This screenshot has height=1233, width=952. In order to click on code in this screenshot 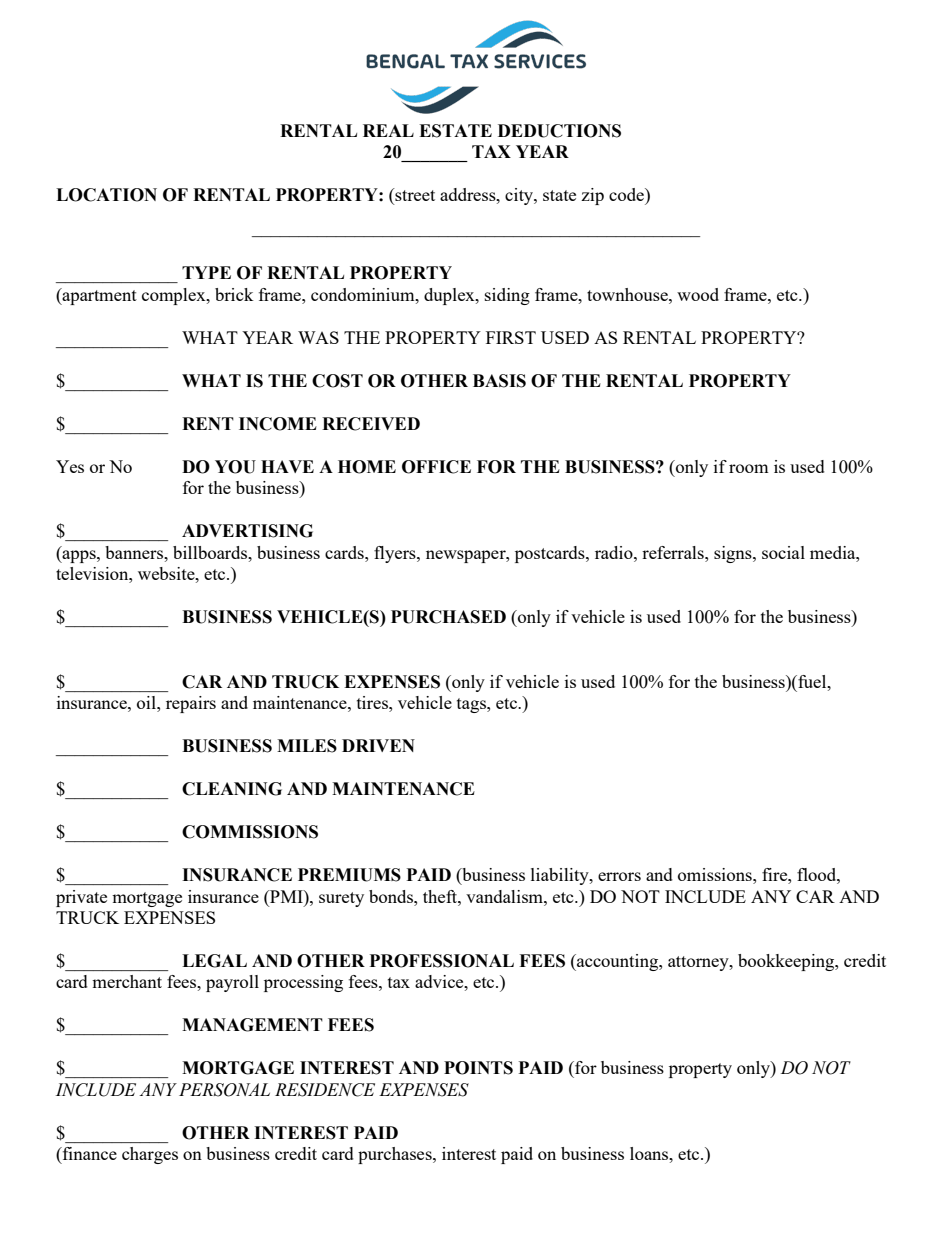, I will do `click(627, 194)`.
